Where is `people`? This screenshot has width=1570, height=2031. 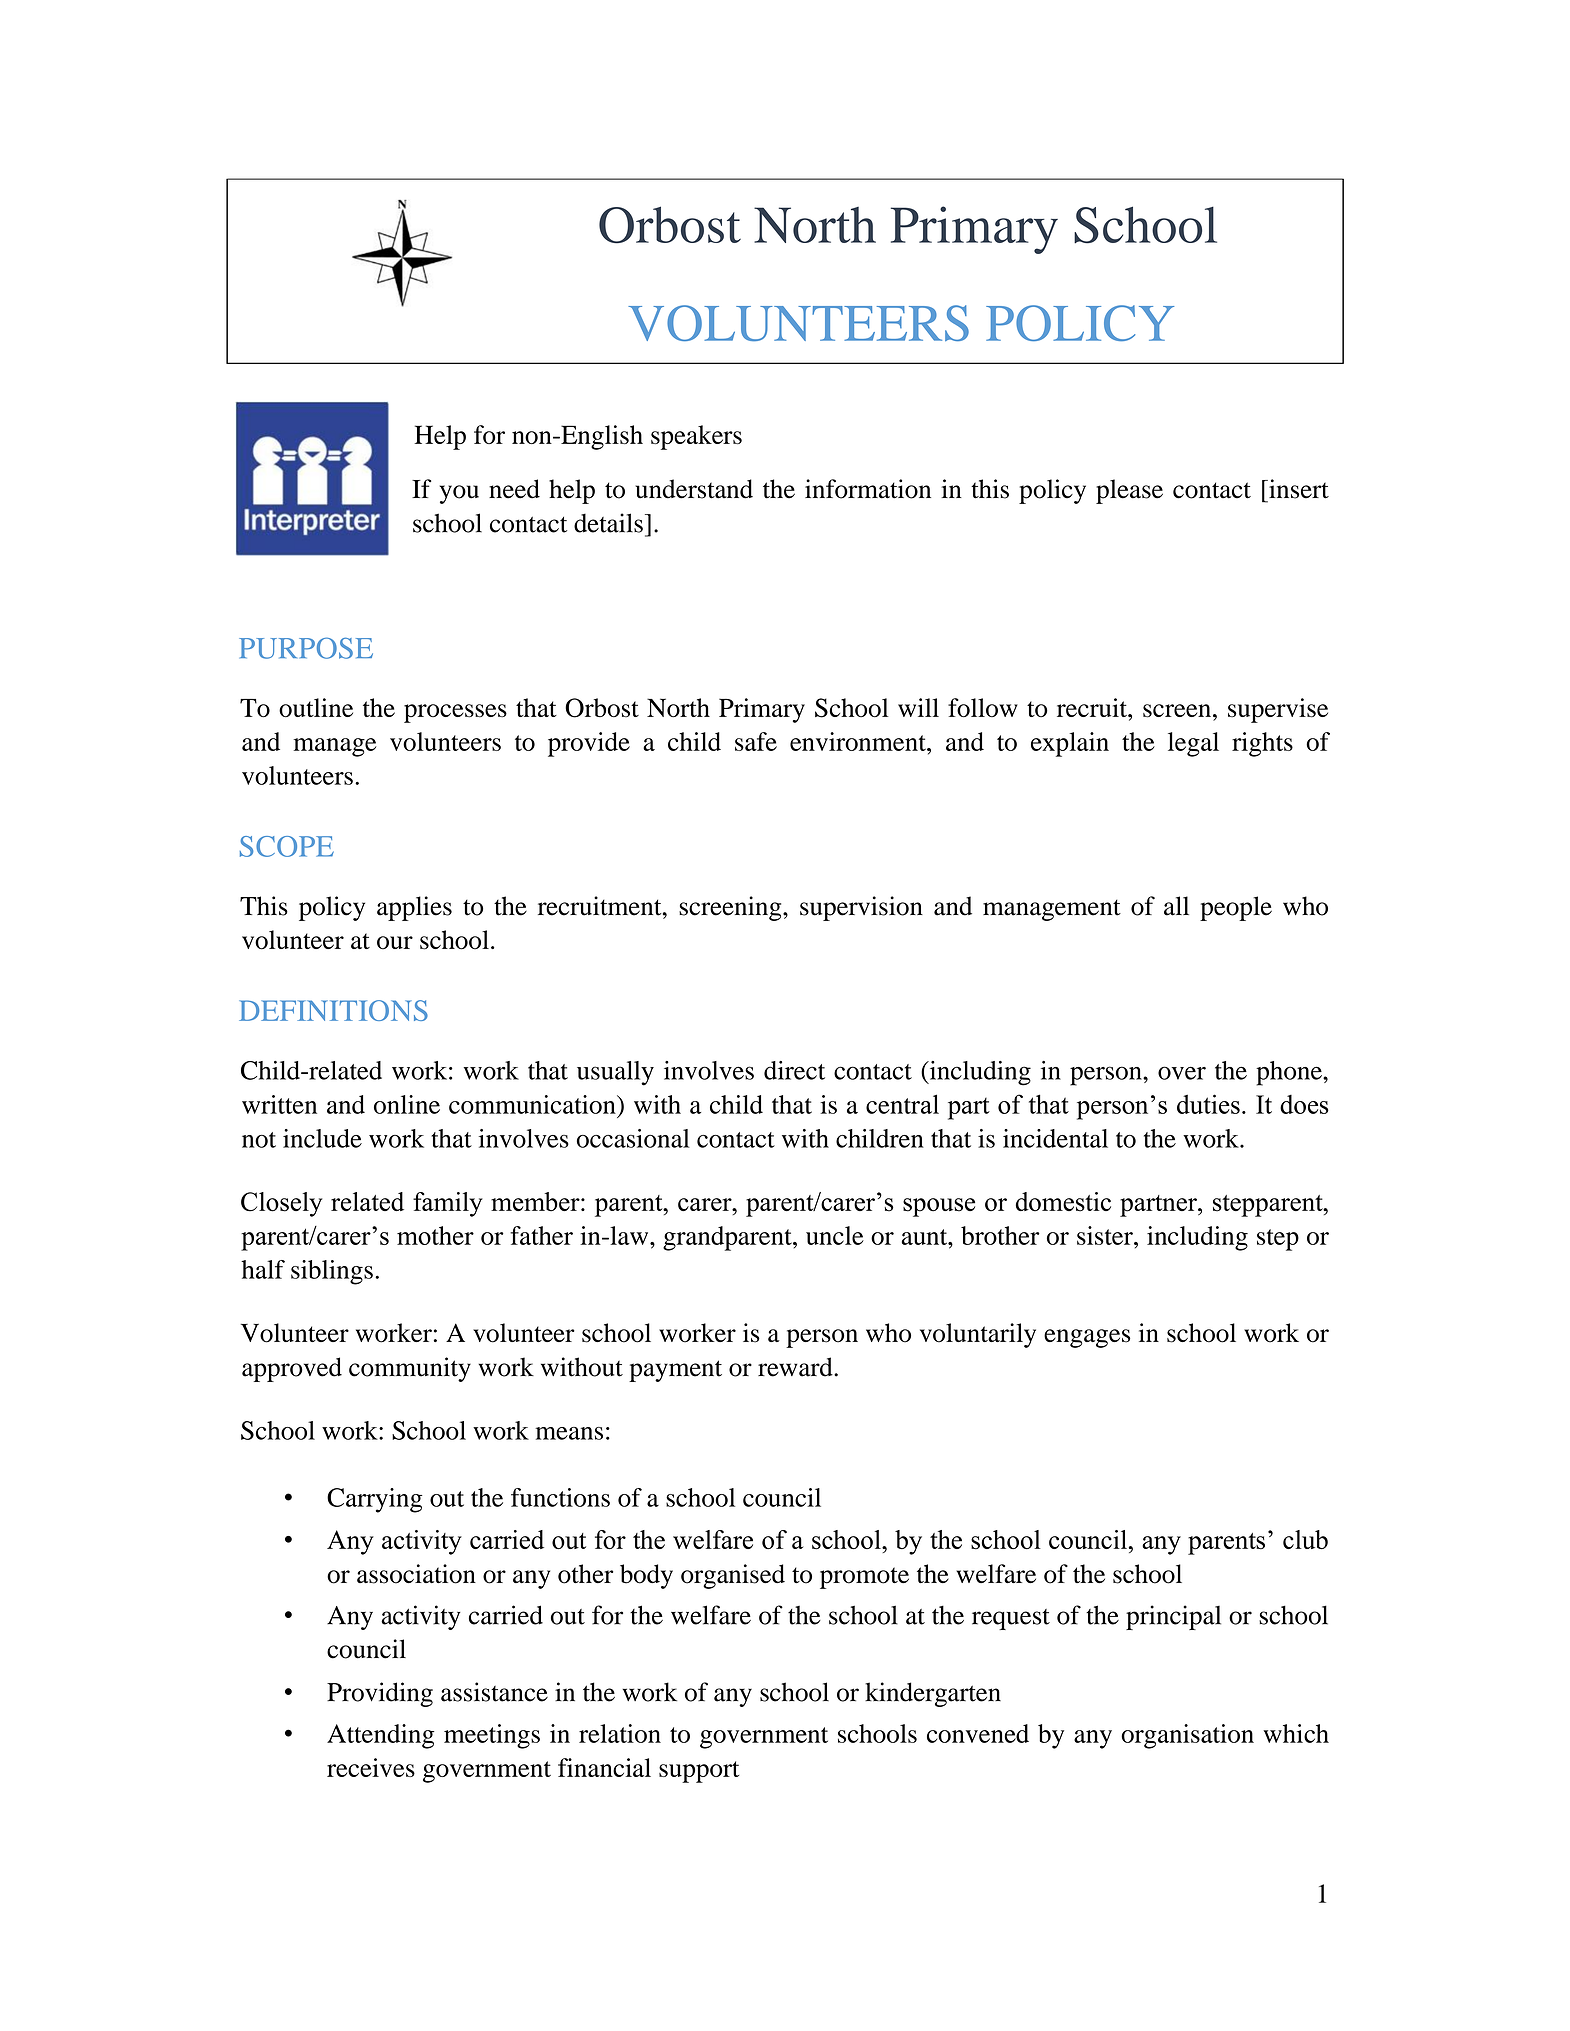 people is located at coordinates (1236, 908).
